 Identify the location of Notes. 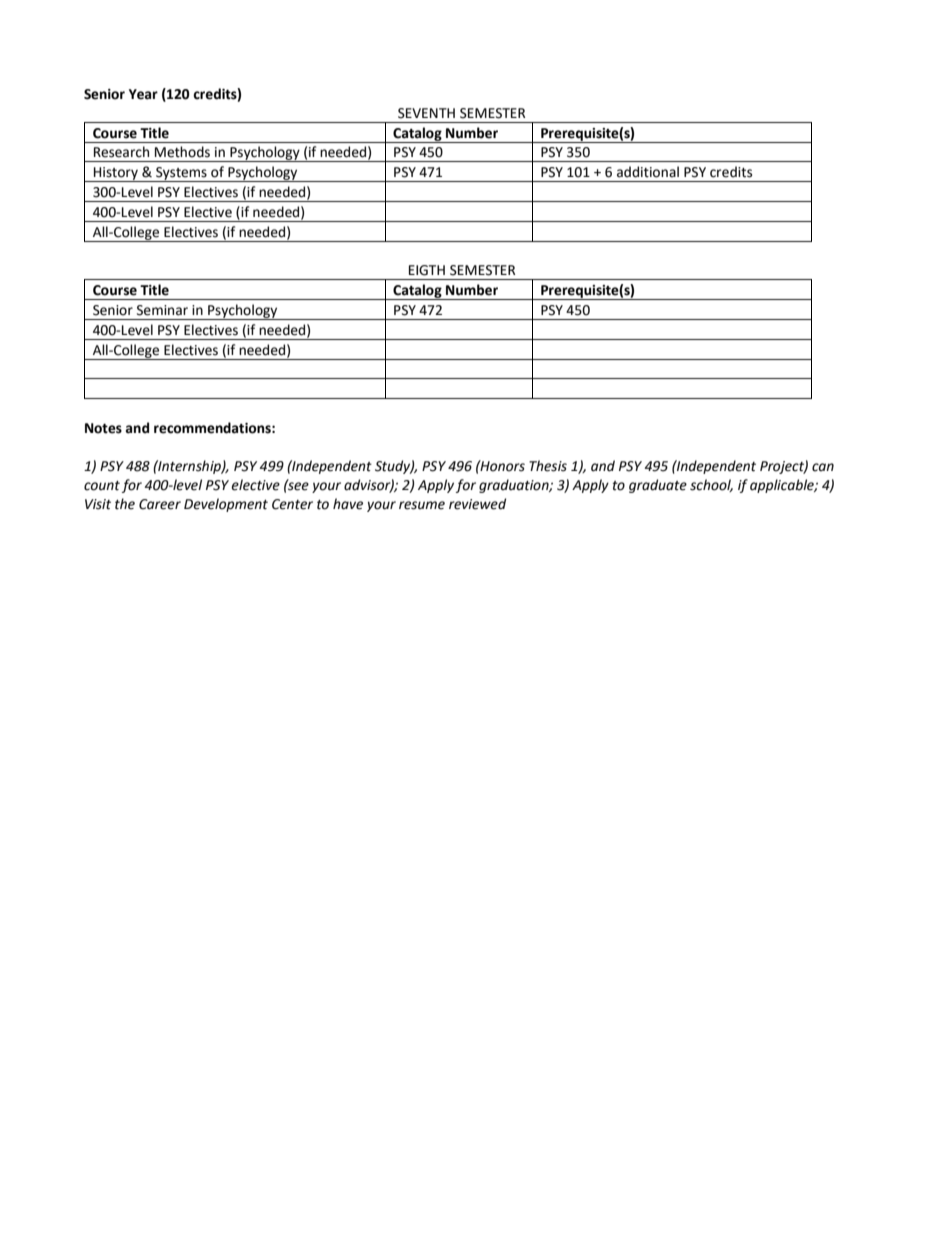
(103, 428).
